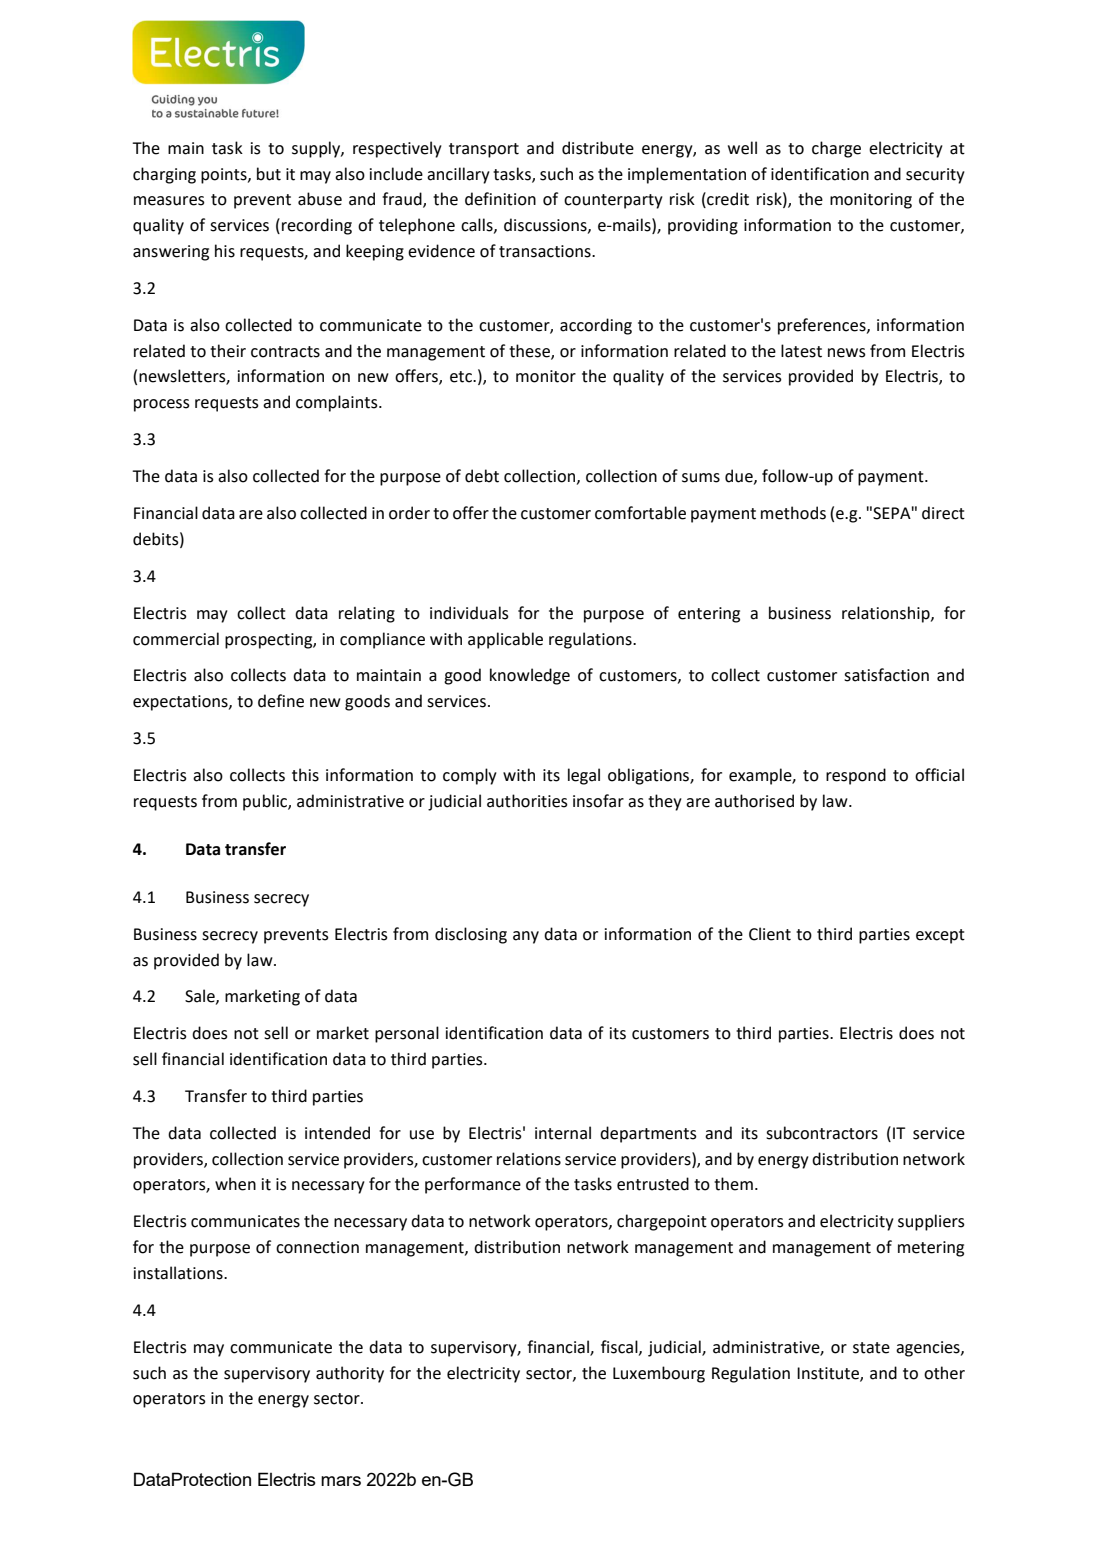  What do you see at coordinates (341, 1481) in the screenshot?
I see `mars` at bounding box center [341, 1481].
